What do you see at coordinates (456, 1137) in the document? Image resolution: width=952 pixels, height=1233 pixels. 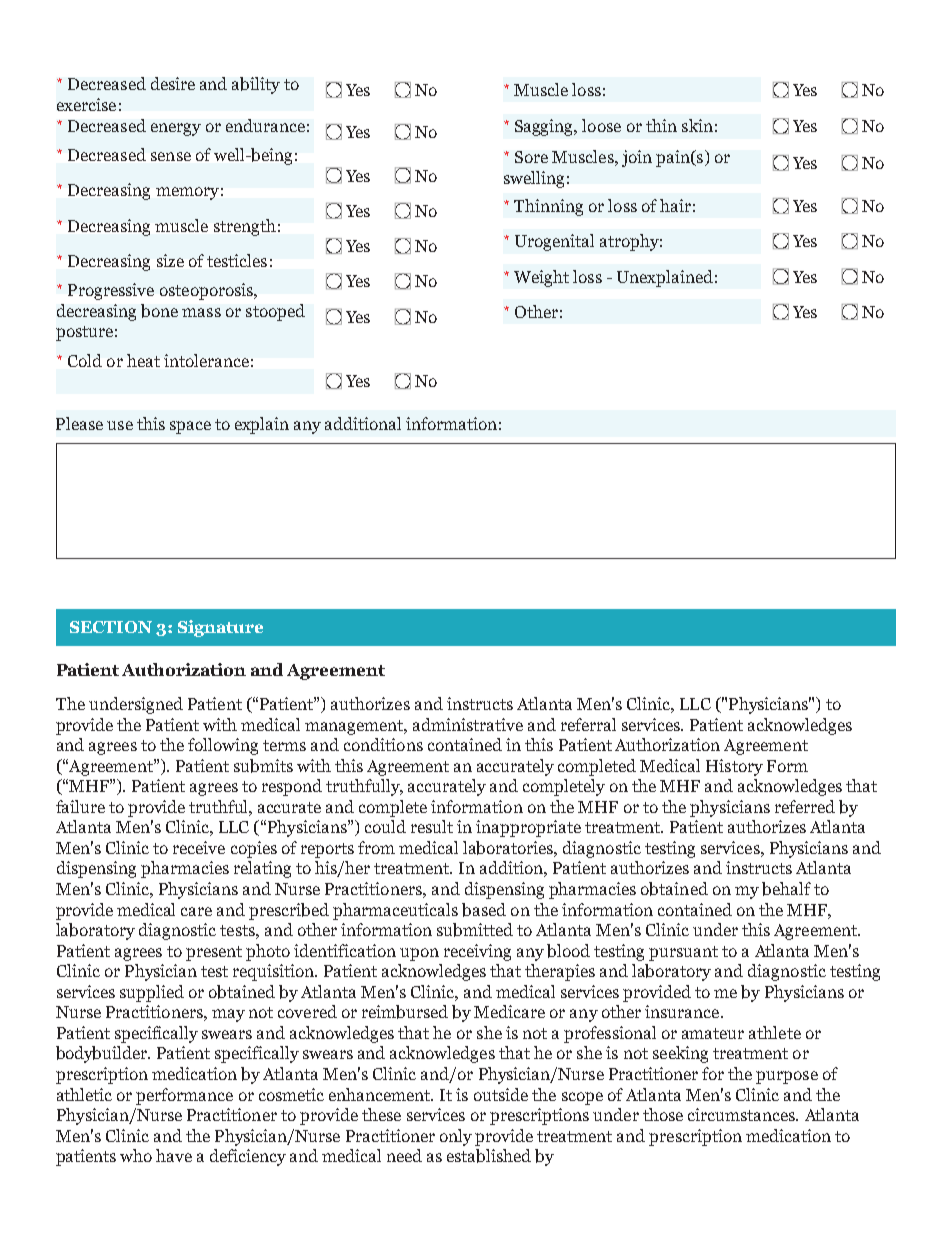 I see `only` at bounding box center [456, 1137].
